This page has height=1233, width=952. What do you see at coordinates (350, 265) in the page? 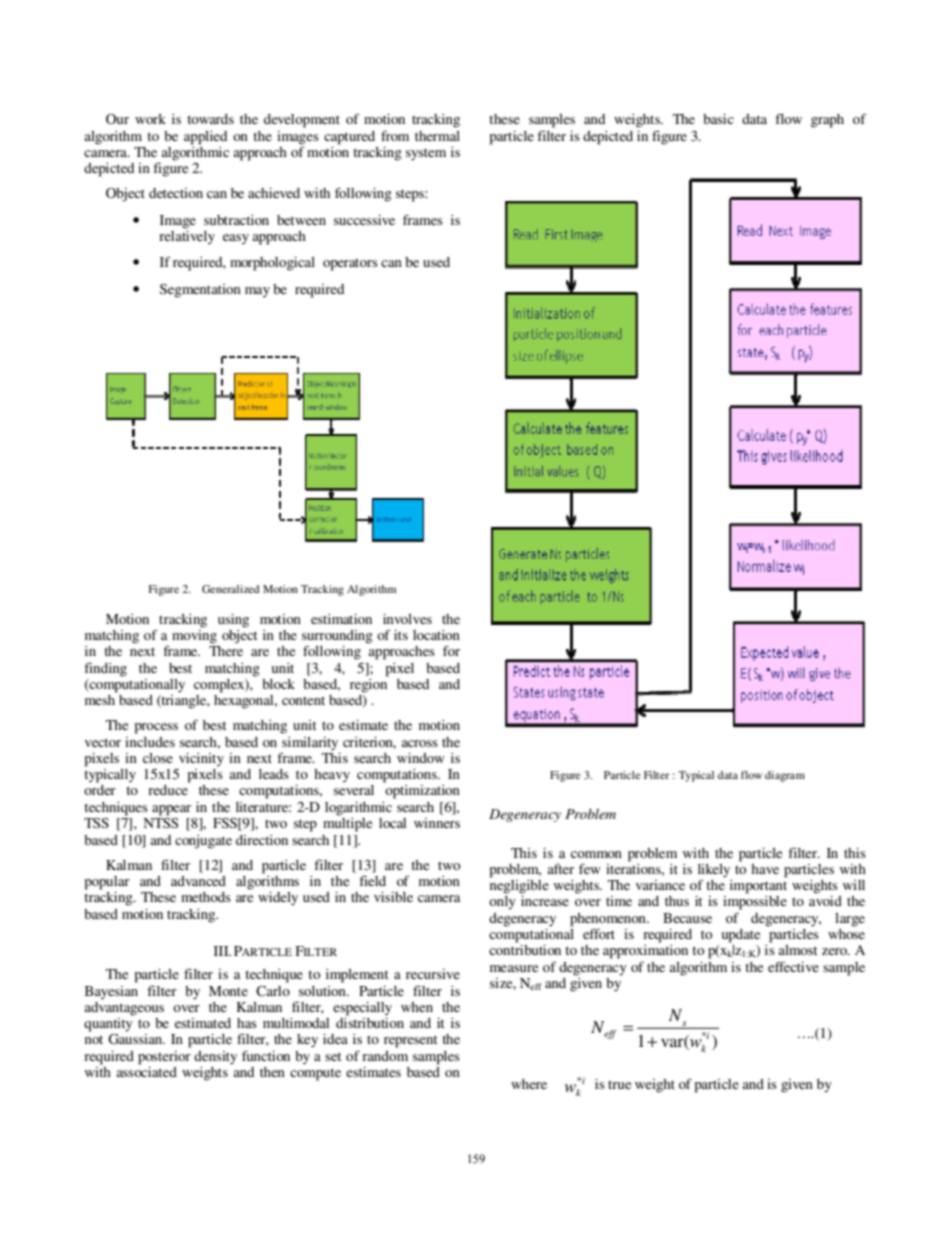
I see `operators` at bounding box center [350, 265].
